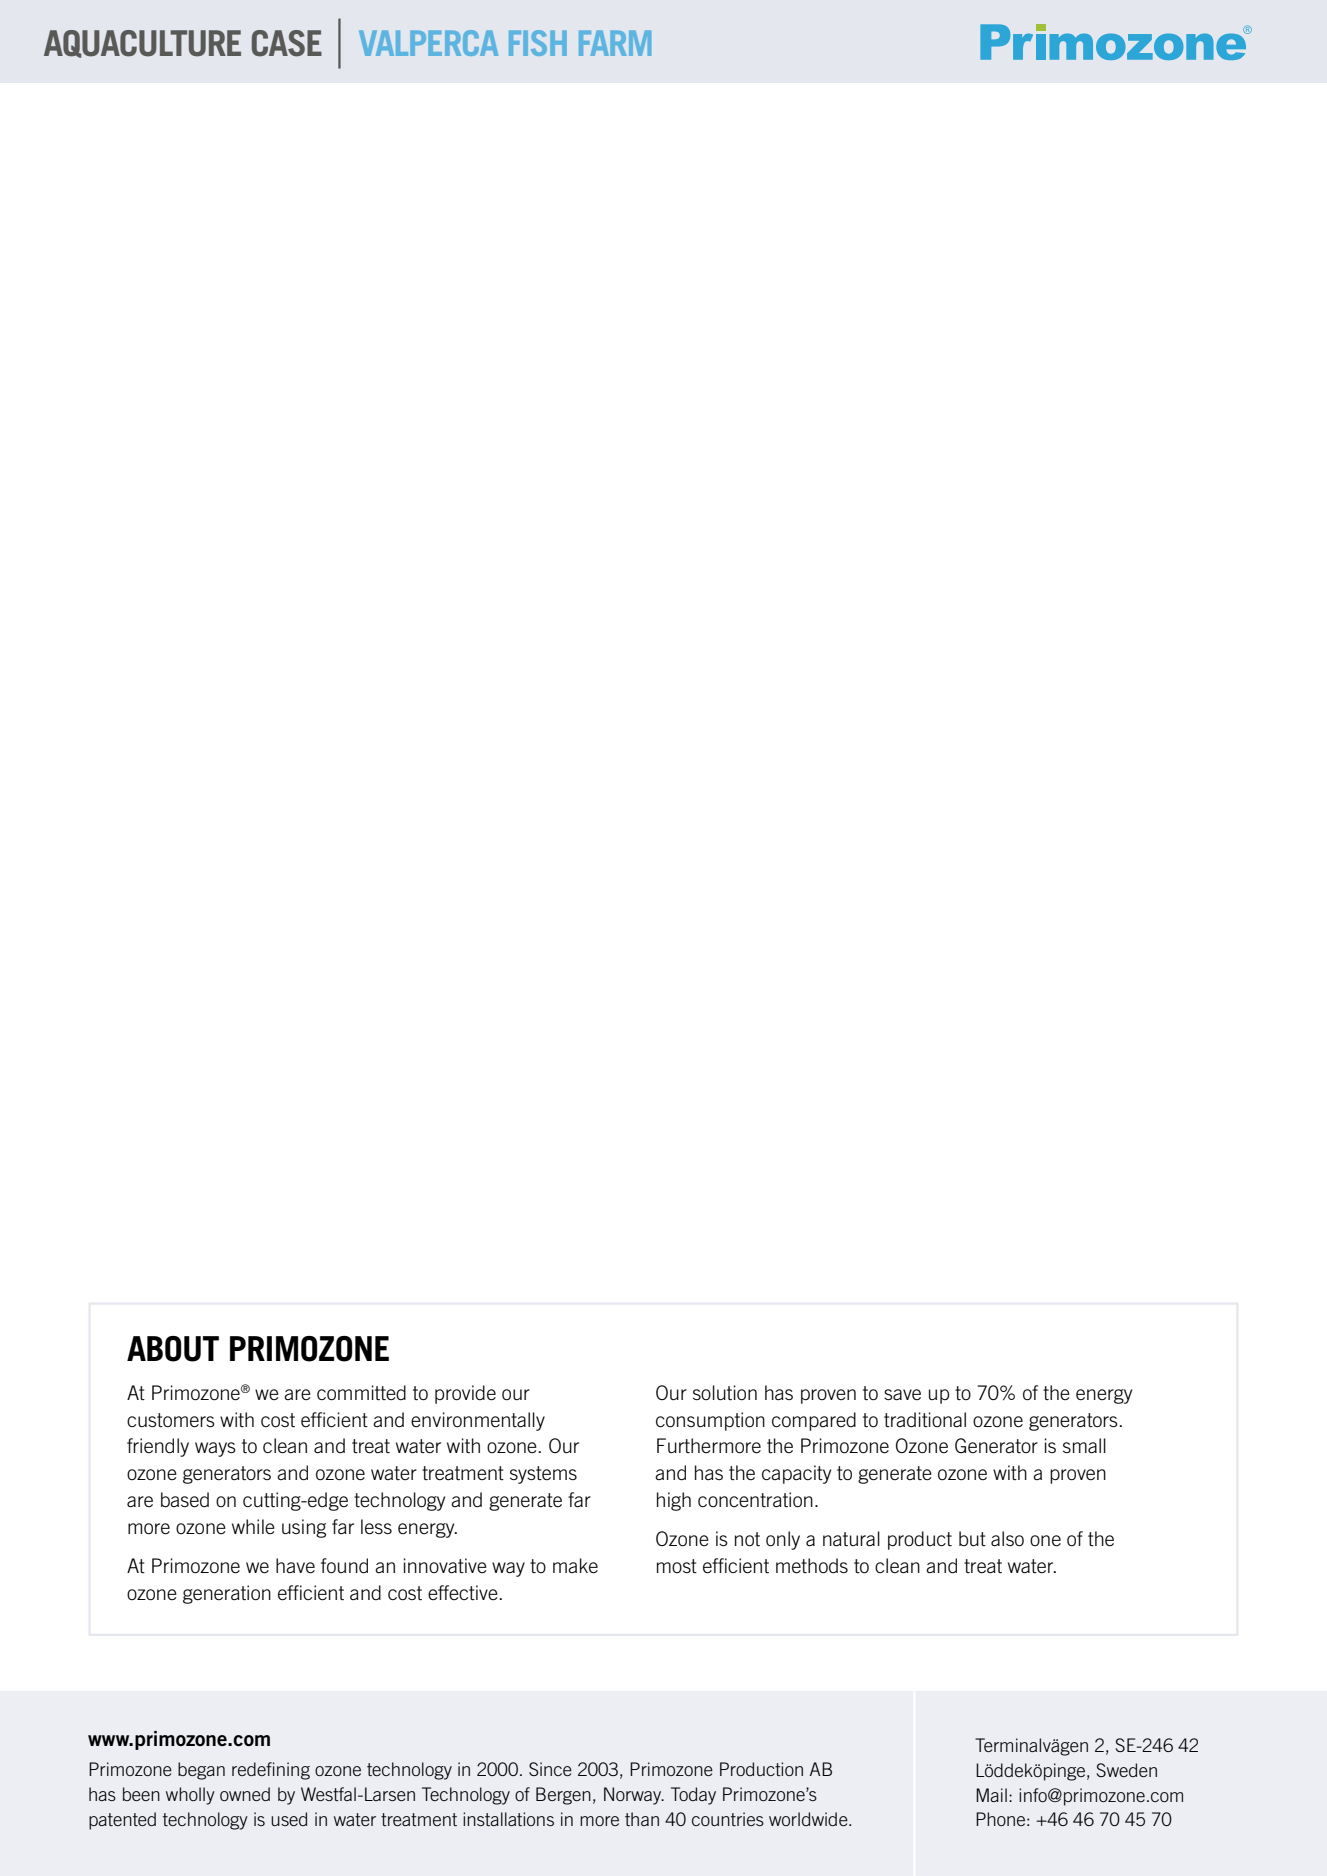 This page has height=1876, width=1327. Describe the element at coordinates (215, 1449) in the page. I see `ways` at that location.
